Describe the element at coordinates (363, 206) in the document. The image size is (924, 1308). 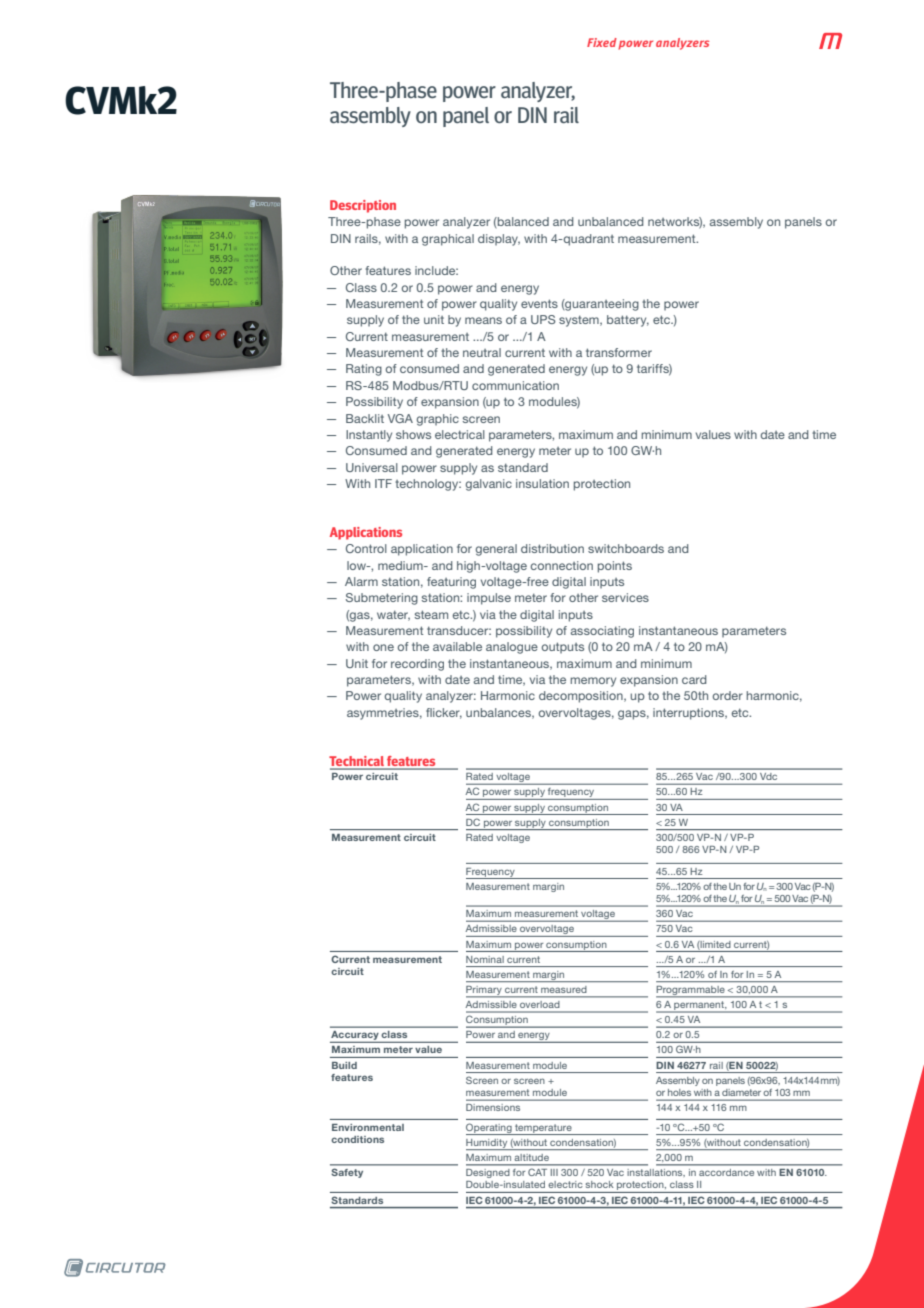
I see `Description` at that location.
